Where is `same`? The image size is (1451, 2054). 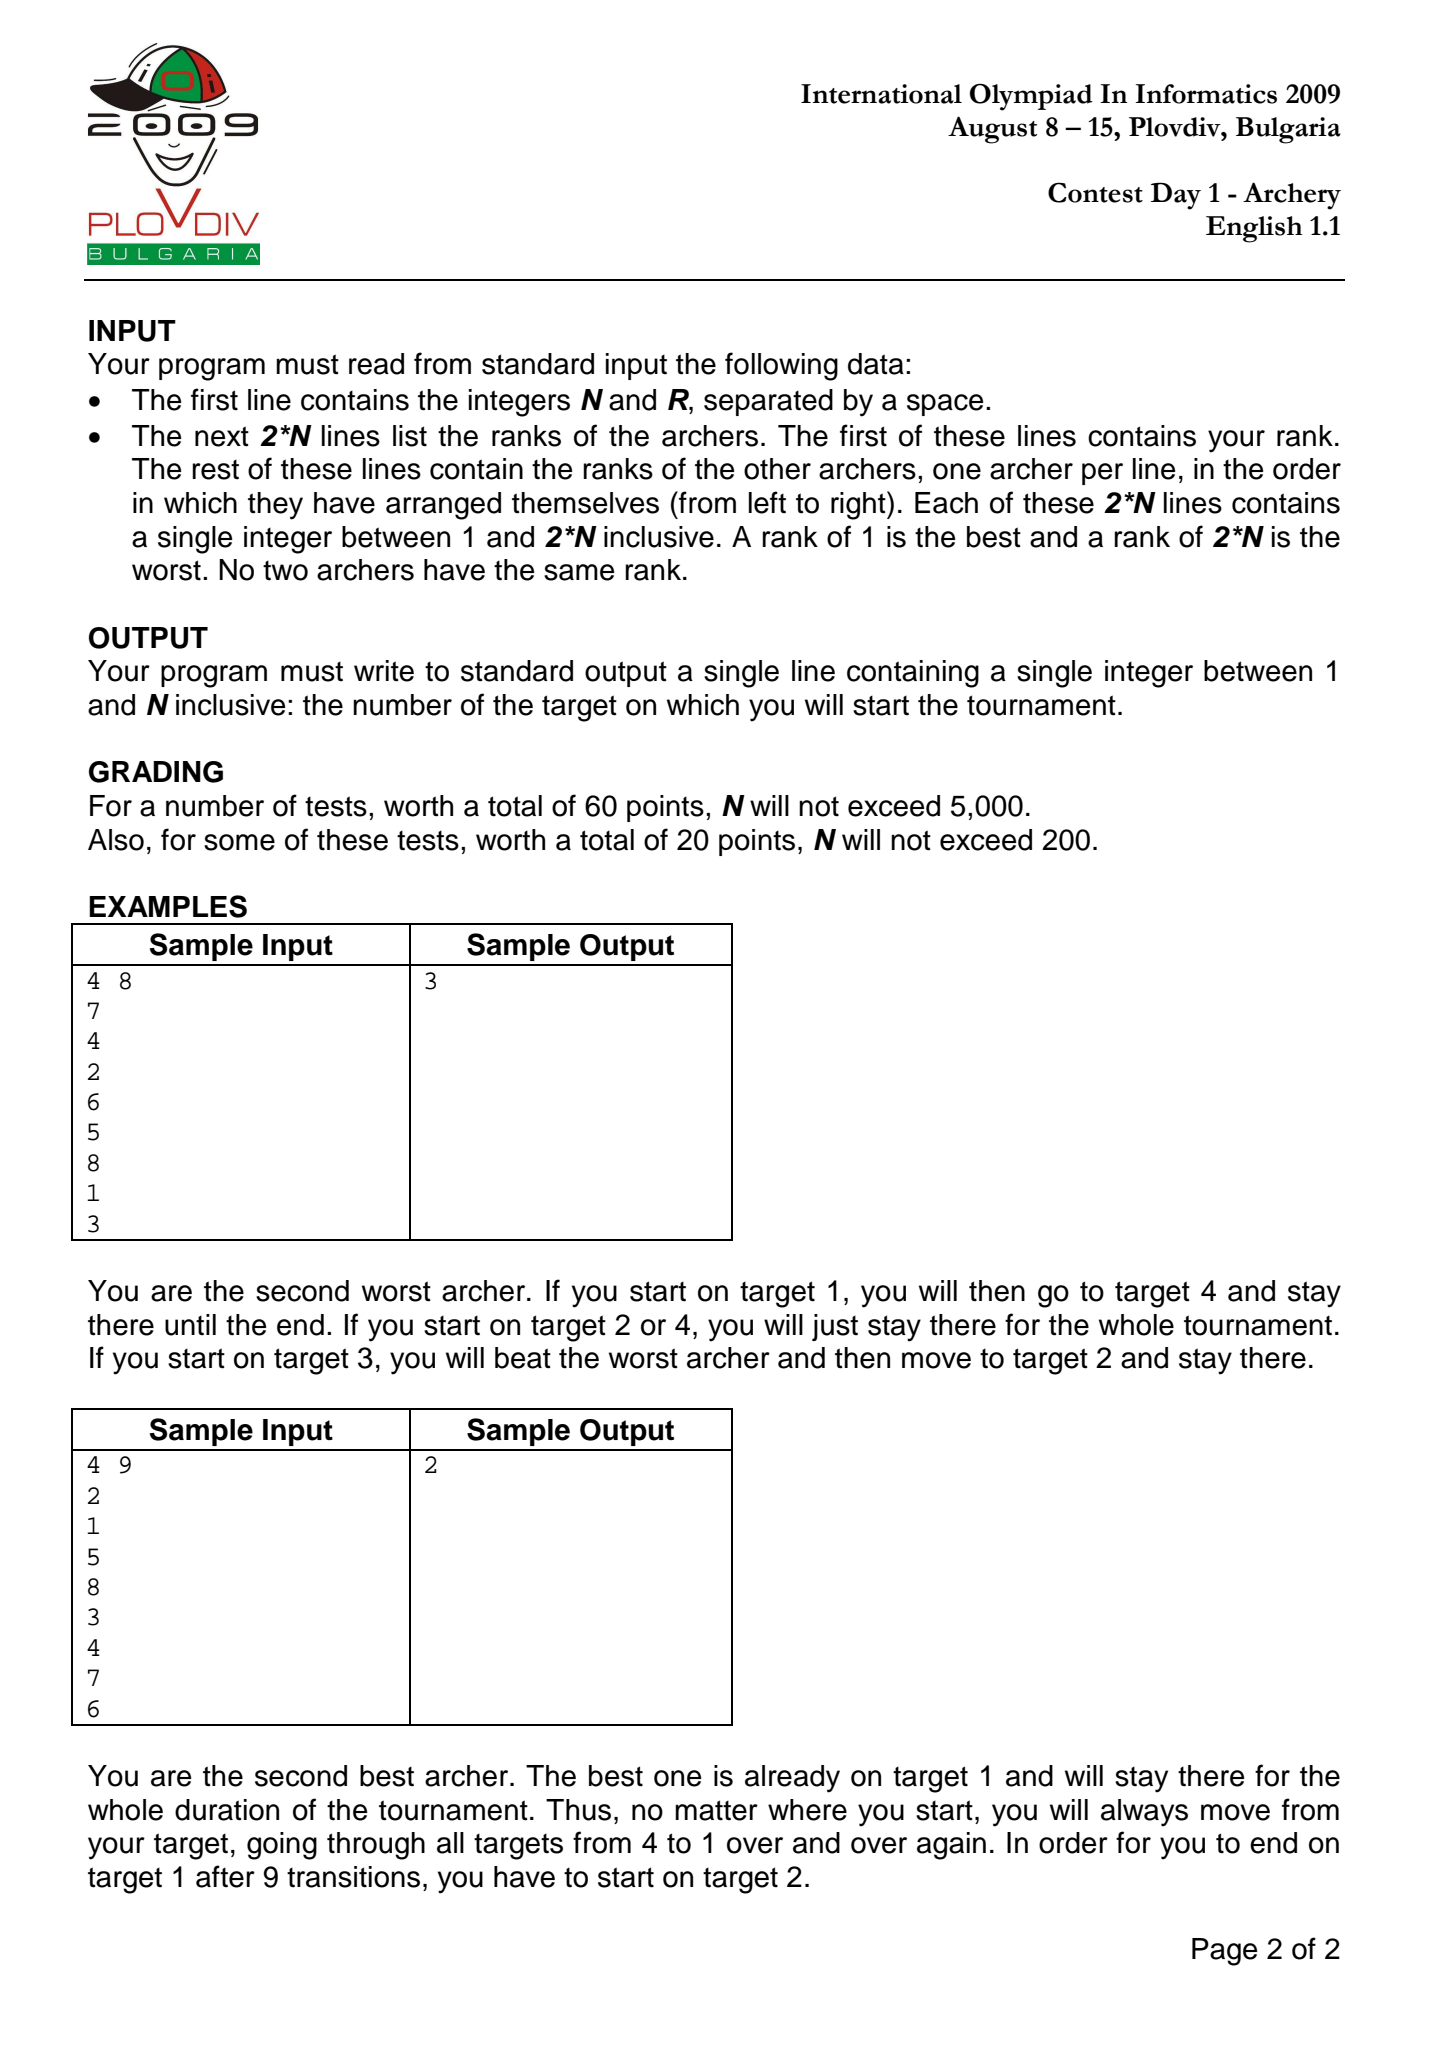 same is located at coordinates (579, 572).
